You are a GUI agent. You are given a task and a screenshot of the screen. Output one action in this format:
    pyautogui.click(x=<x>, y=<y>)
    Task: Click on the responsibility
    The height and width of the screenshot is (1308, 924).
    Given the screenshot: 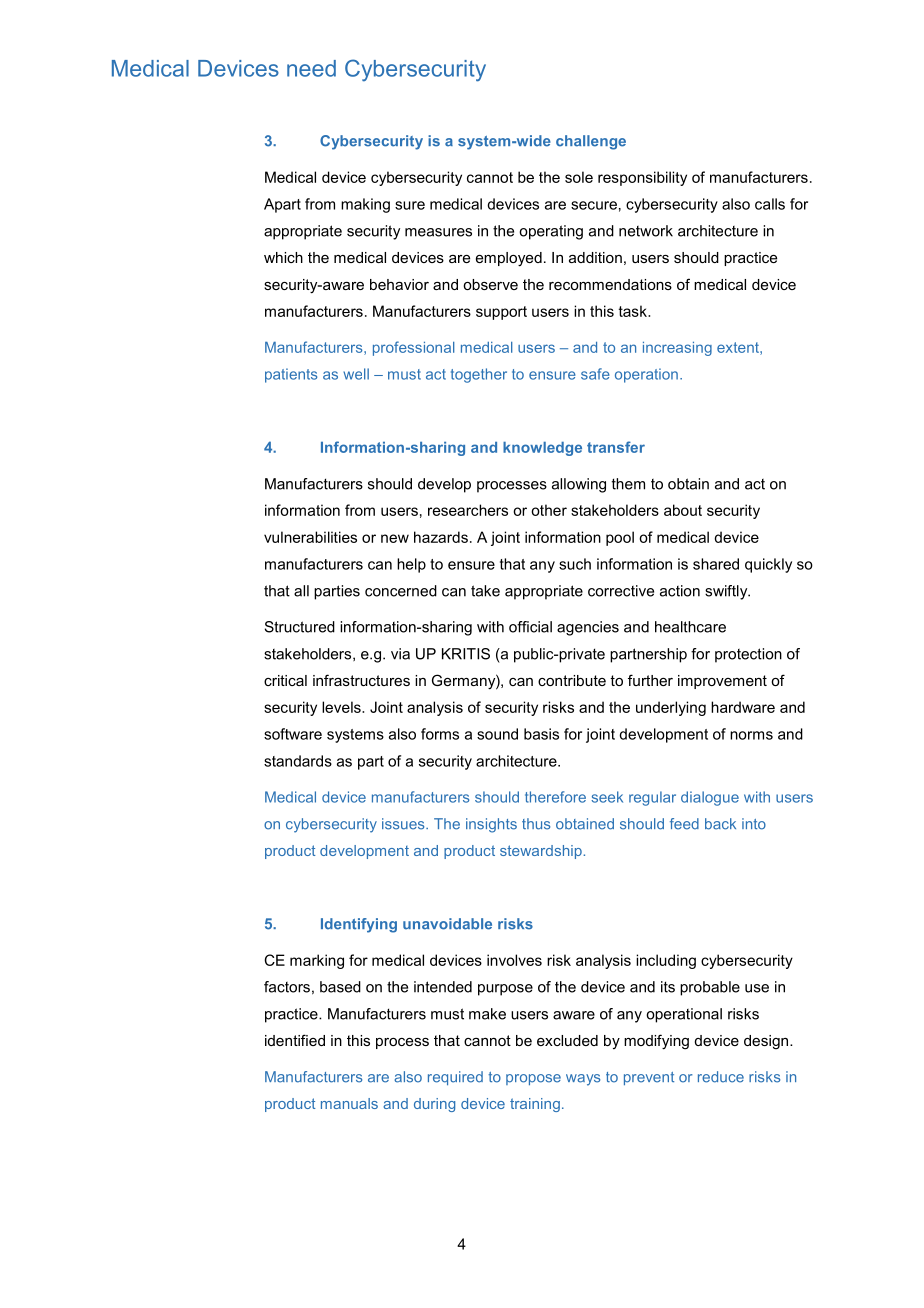 What is the action you would take?
    pyautogui.click(x=642, y=178)
